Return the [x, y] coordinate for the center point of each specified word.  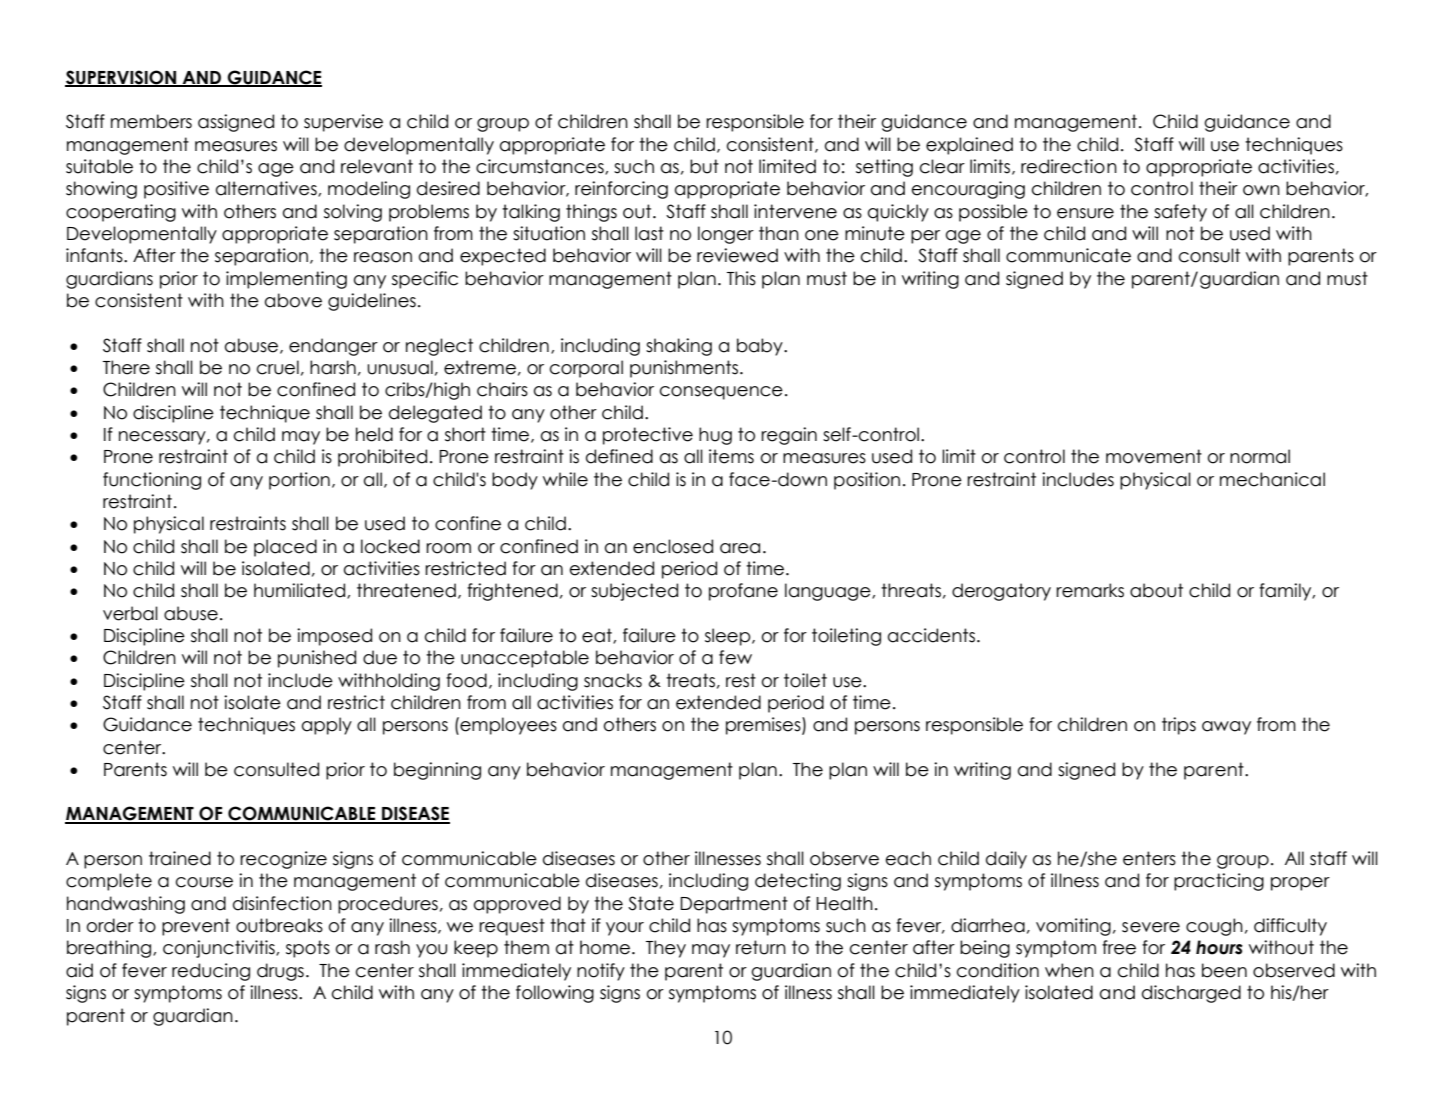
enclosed [673, 546]
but [704, 166]
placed [285, 548]
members [151, 121]
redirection [1069, 166]
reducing [211, 972]
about [1156, 590]
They [666, 949]
